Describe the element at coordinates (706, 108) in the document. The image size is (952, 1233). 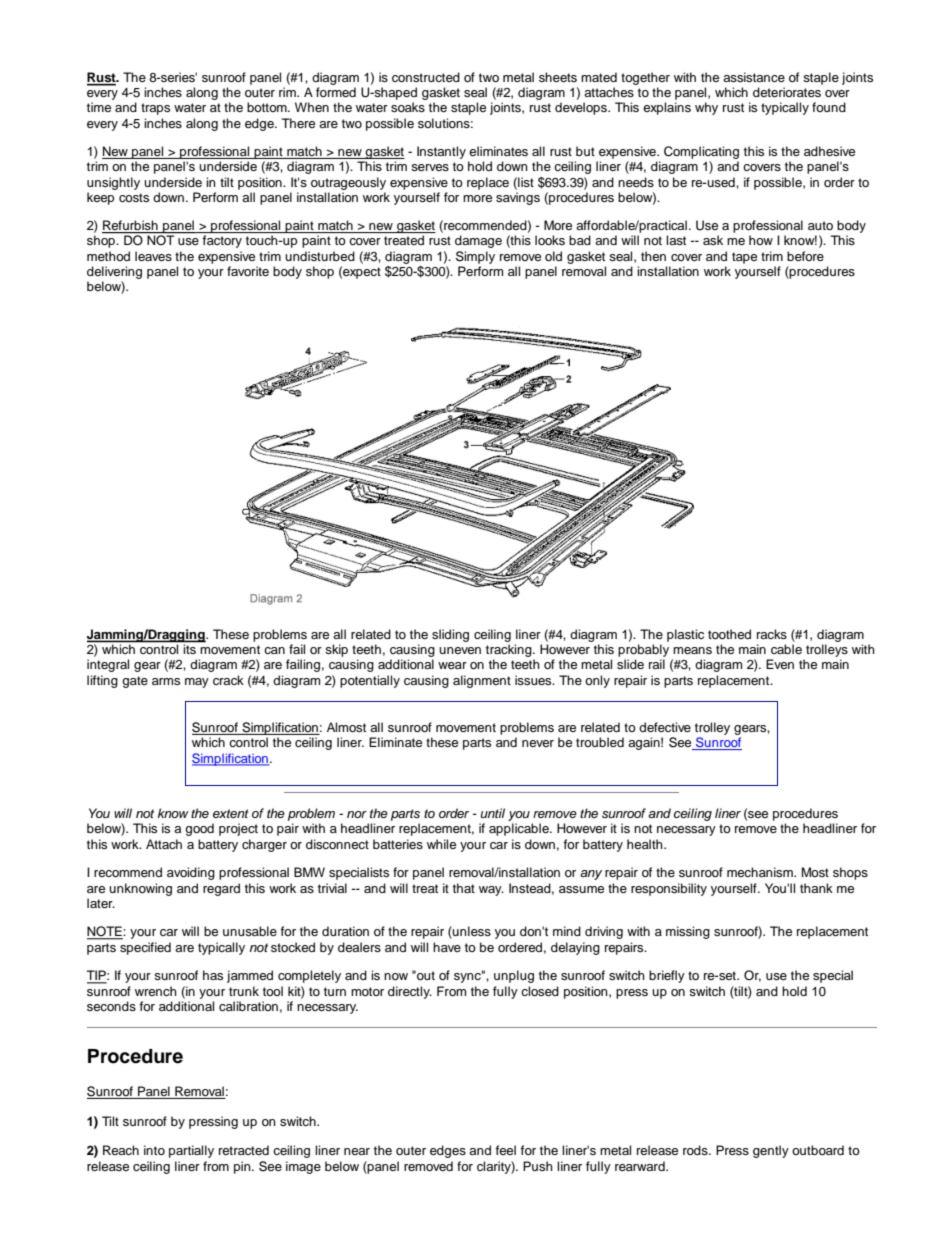
I see `why` at that location.
